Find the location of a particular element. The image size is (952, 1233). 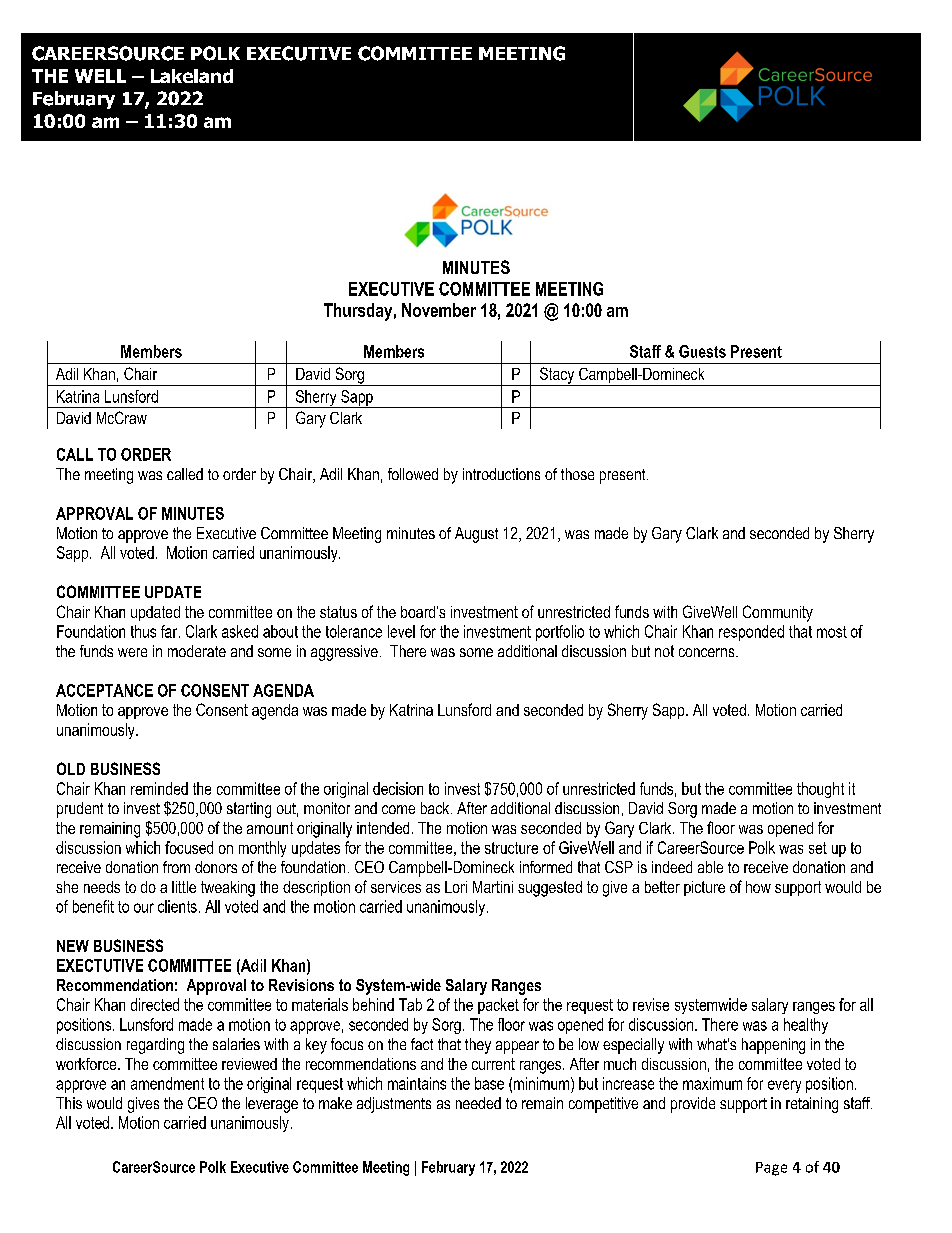

how is located at coordinates (758, 887).
